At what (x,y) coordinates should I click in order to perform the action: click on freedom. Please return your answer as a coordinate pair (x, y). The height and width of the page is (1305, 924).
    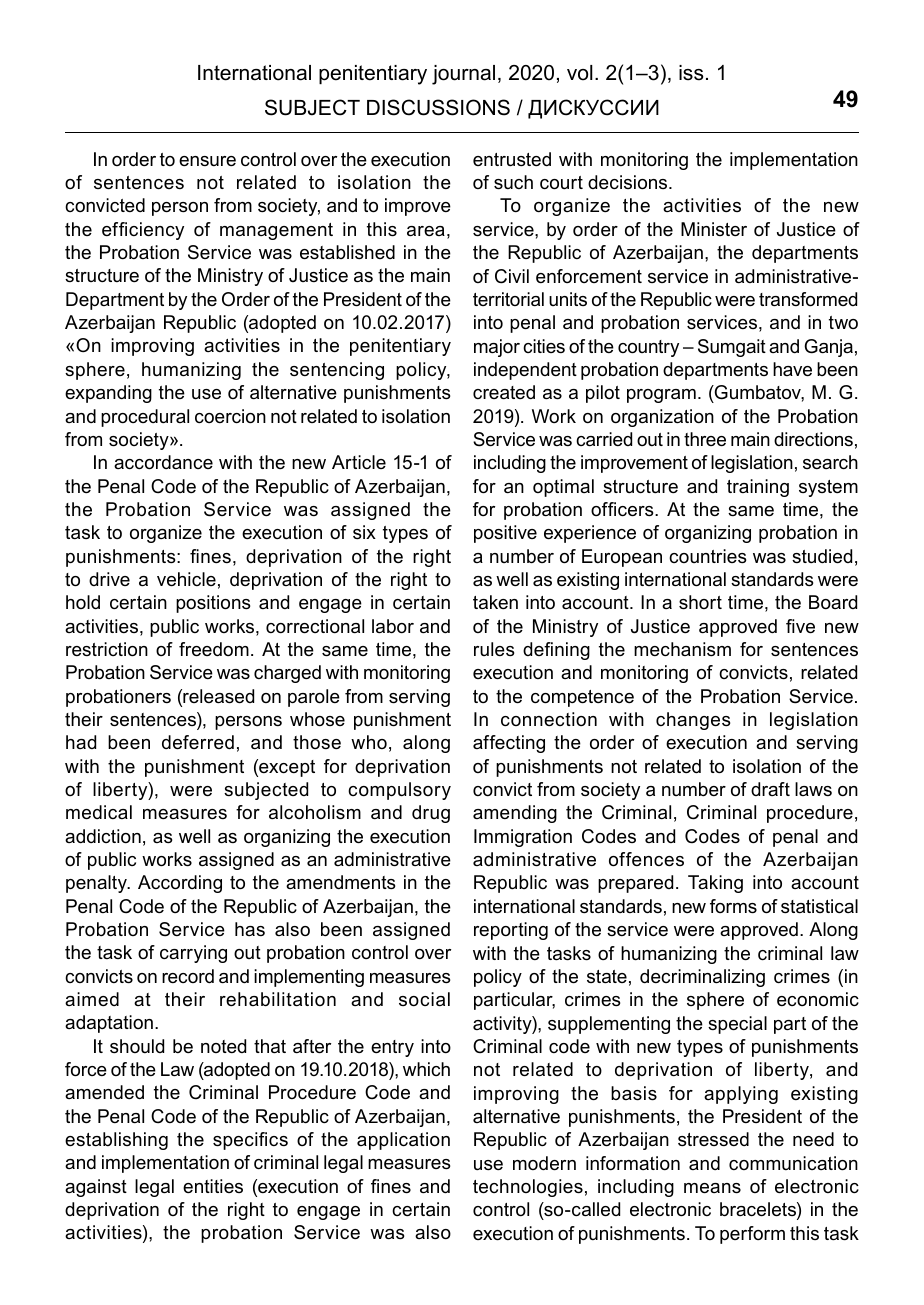
    Looking at the image, I should click on (214, 649).
